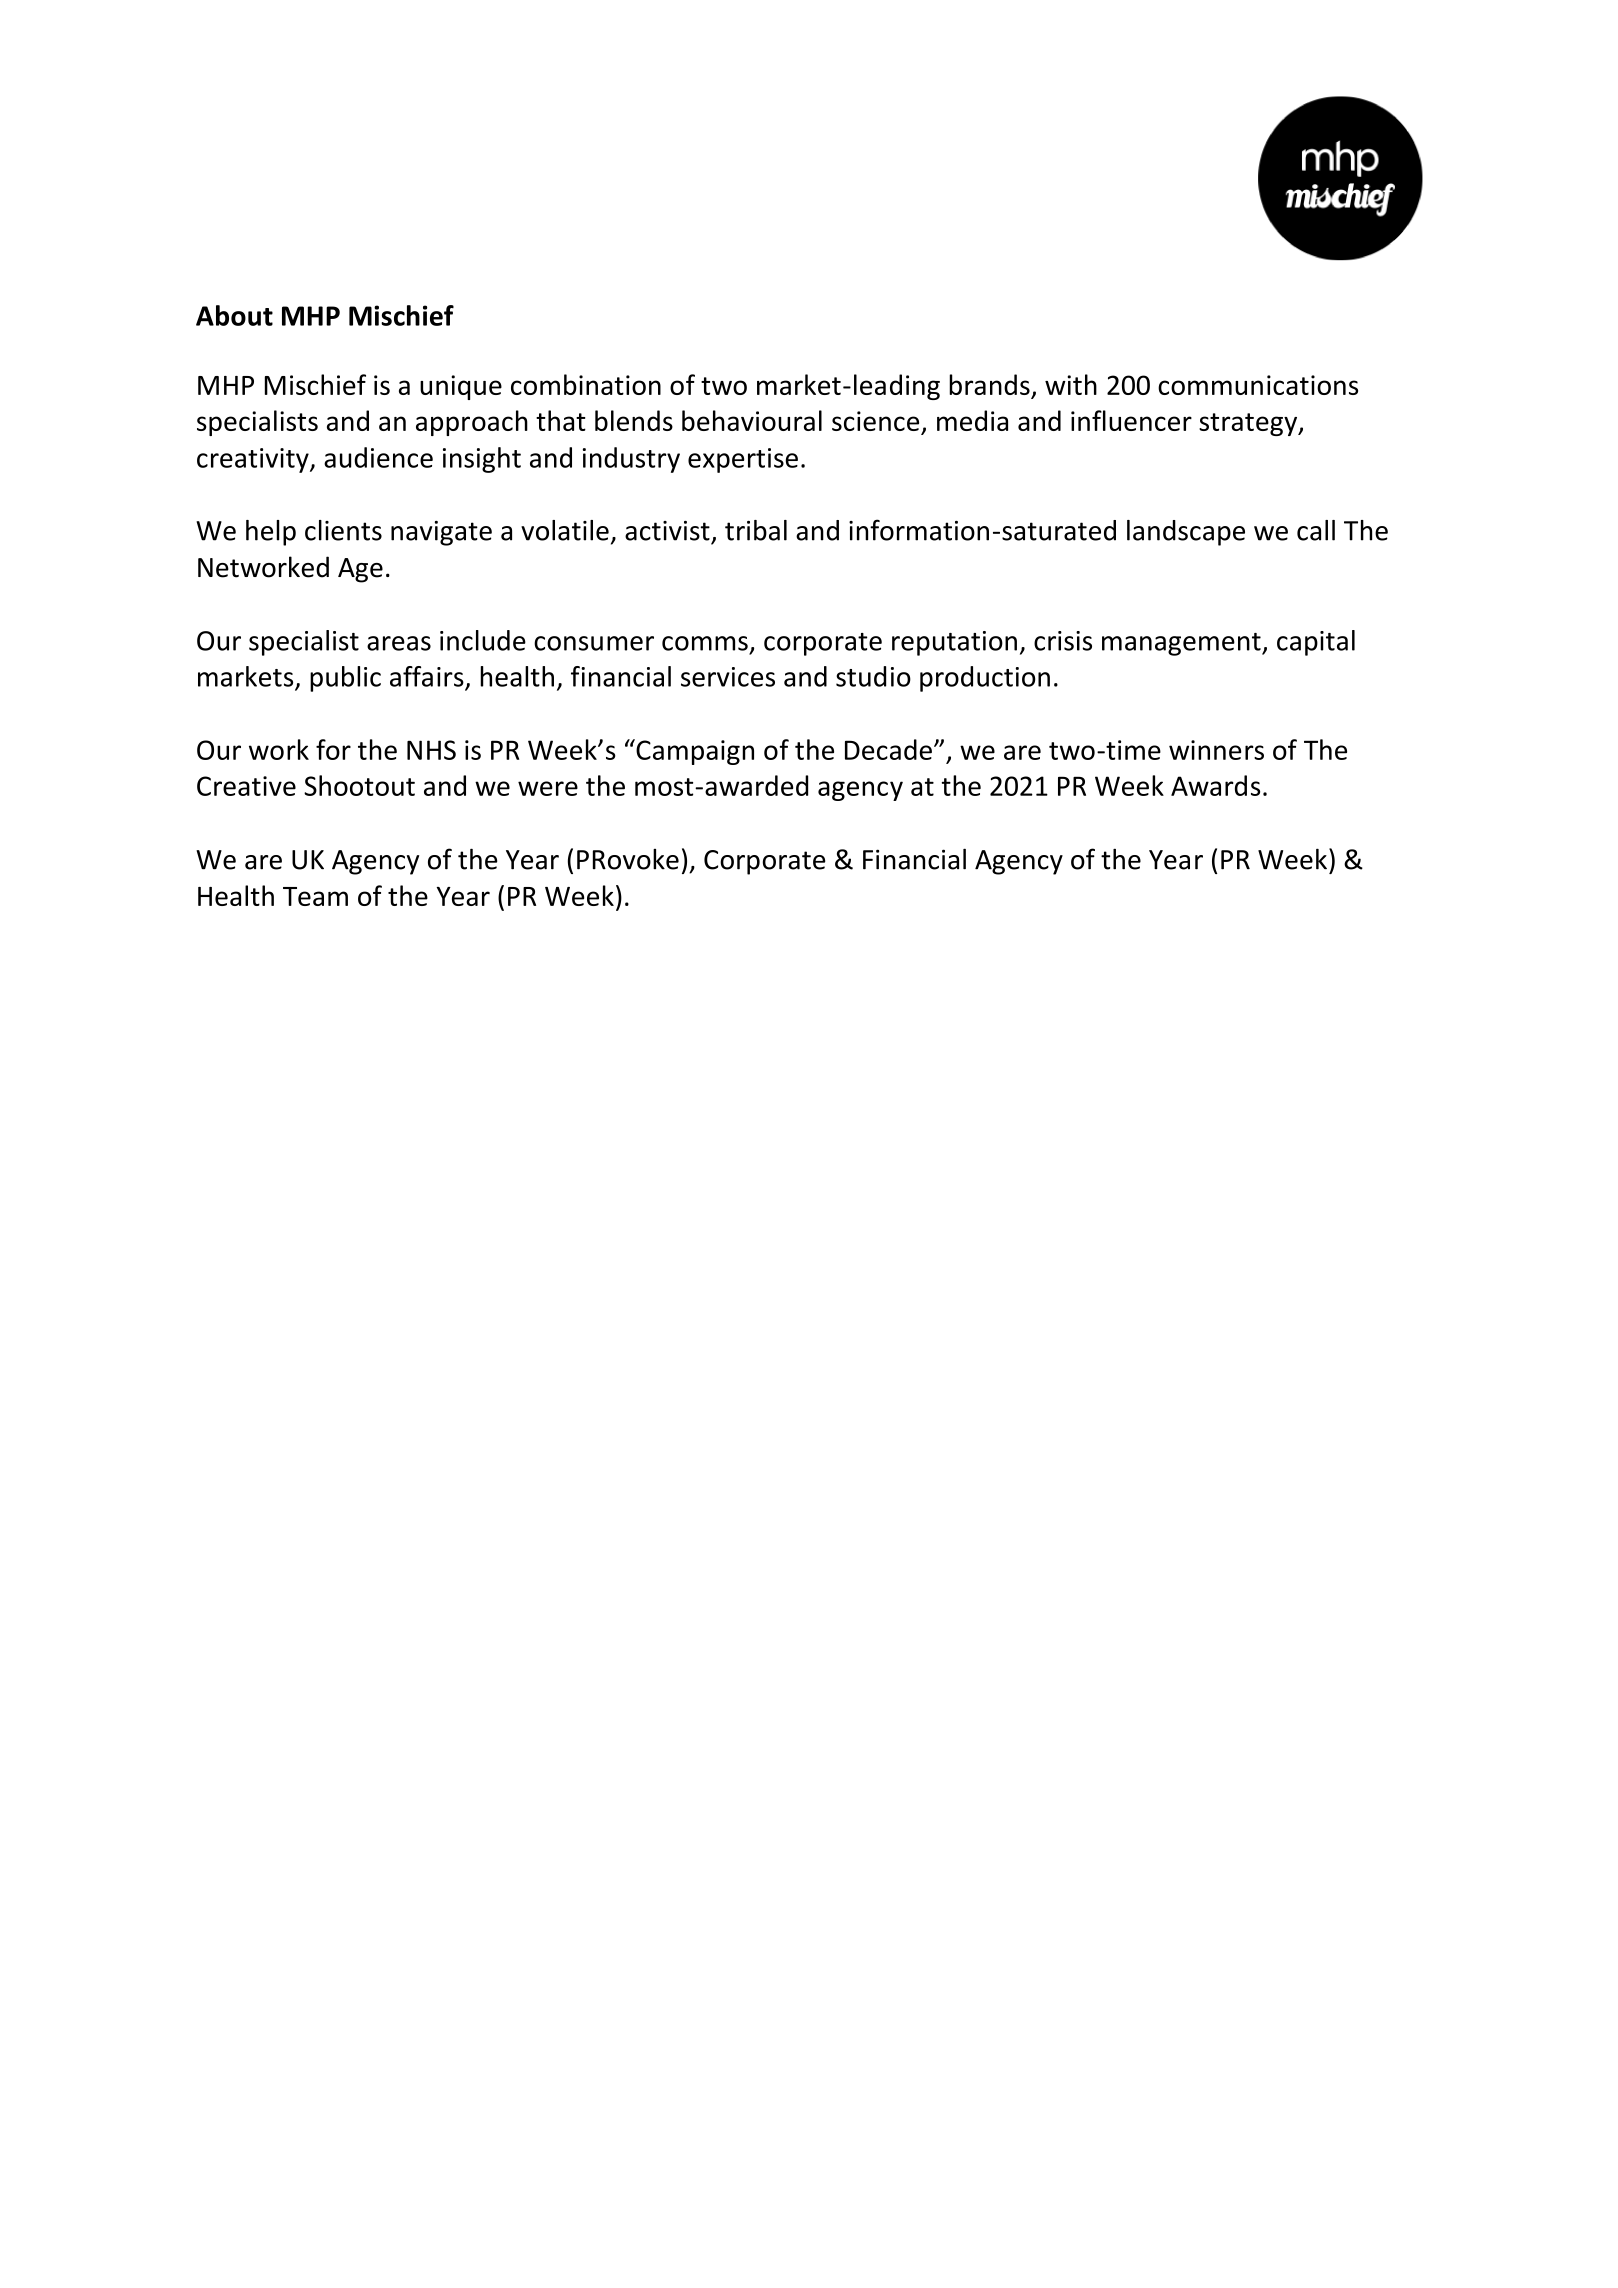  I want to click on Team, so click(315, 896).
